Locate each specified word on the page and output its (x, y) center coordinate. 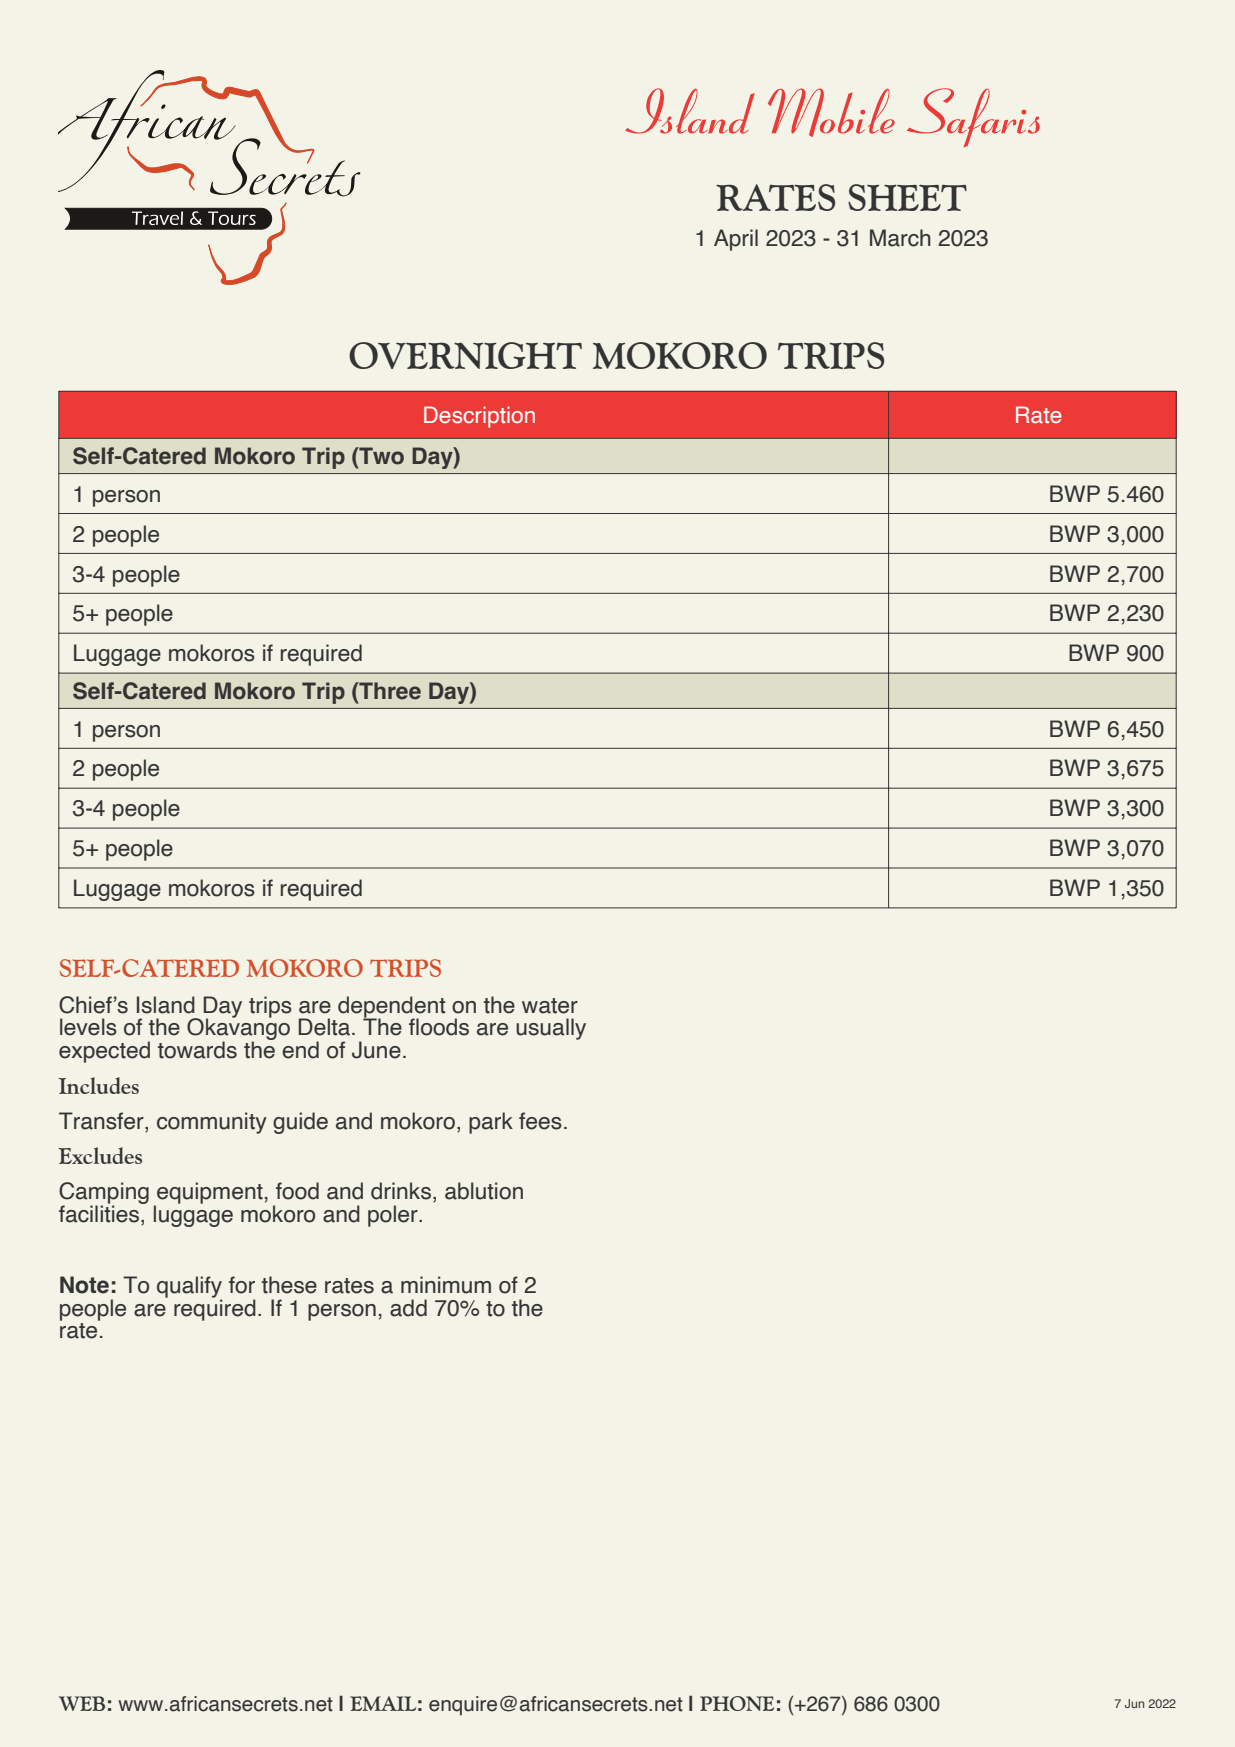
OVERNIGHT (465, 355)
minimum (446, 1285)
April (736, 240)
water (550, 1006)
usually (551, 1029)
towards (197, 1050)
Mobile (831, 112)
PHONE (737, 1703)
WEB (82, 1703)
